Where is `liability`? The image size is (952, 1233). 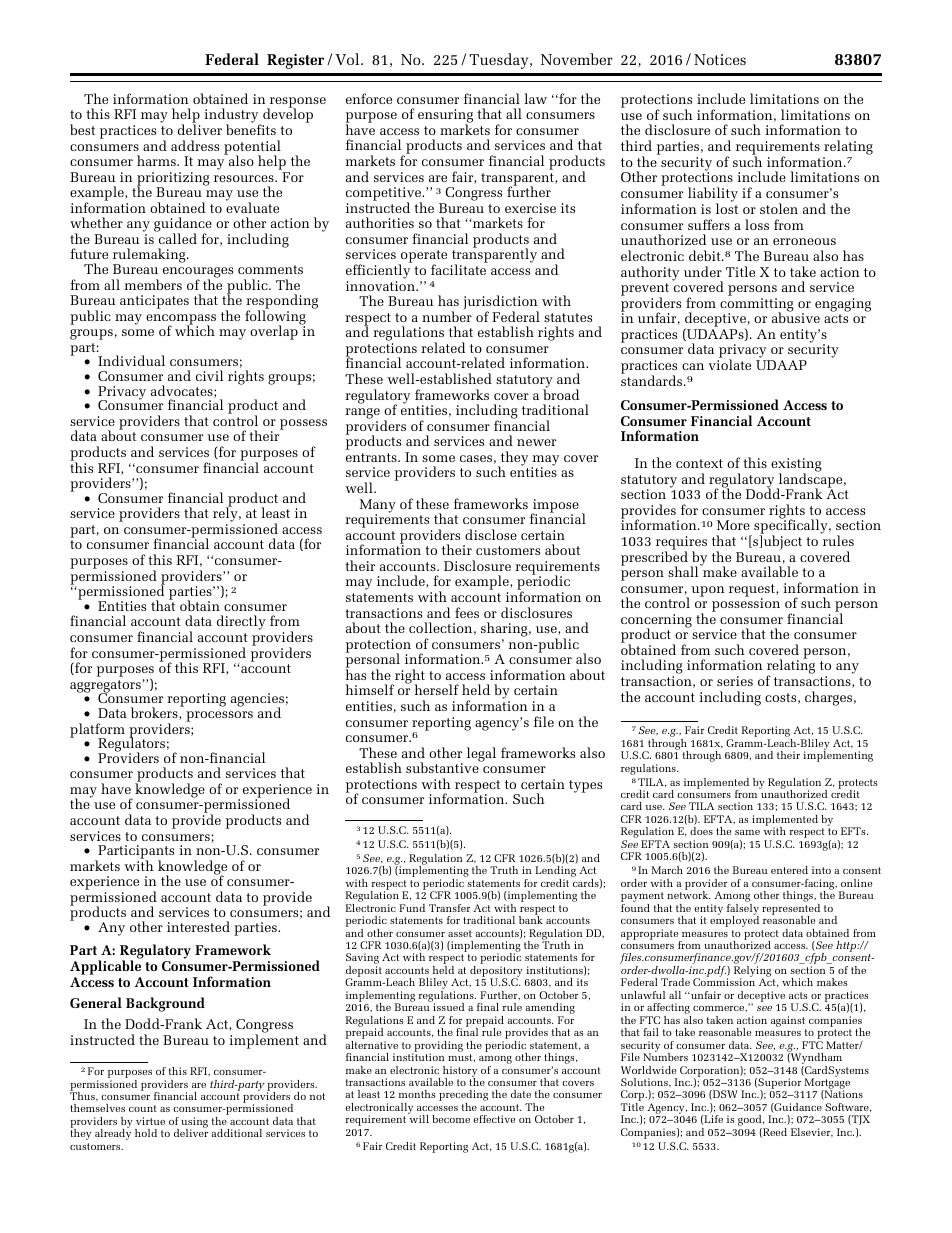
liability is located at coordinates (713, 196).
